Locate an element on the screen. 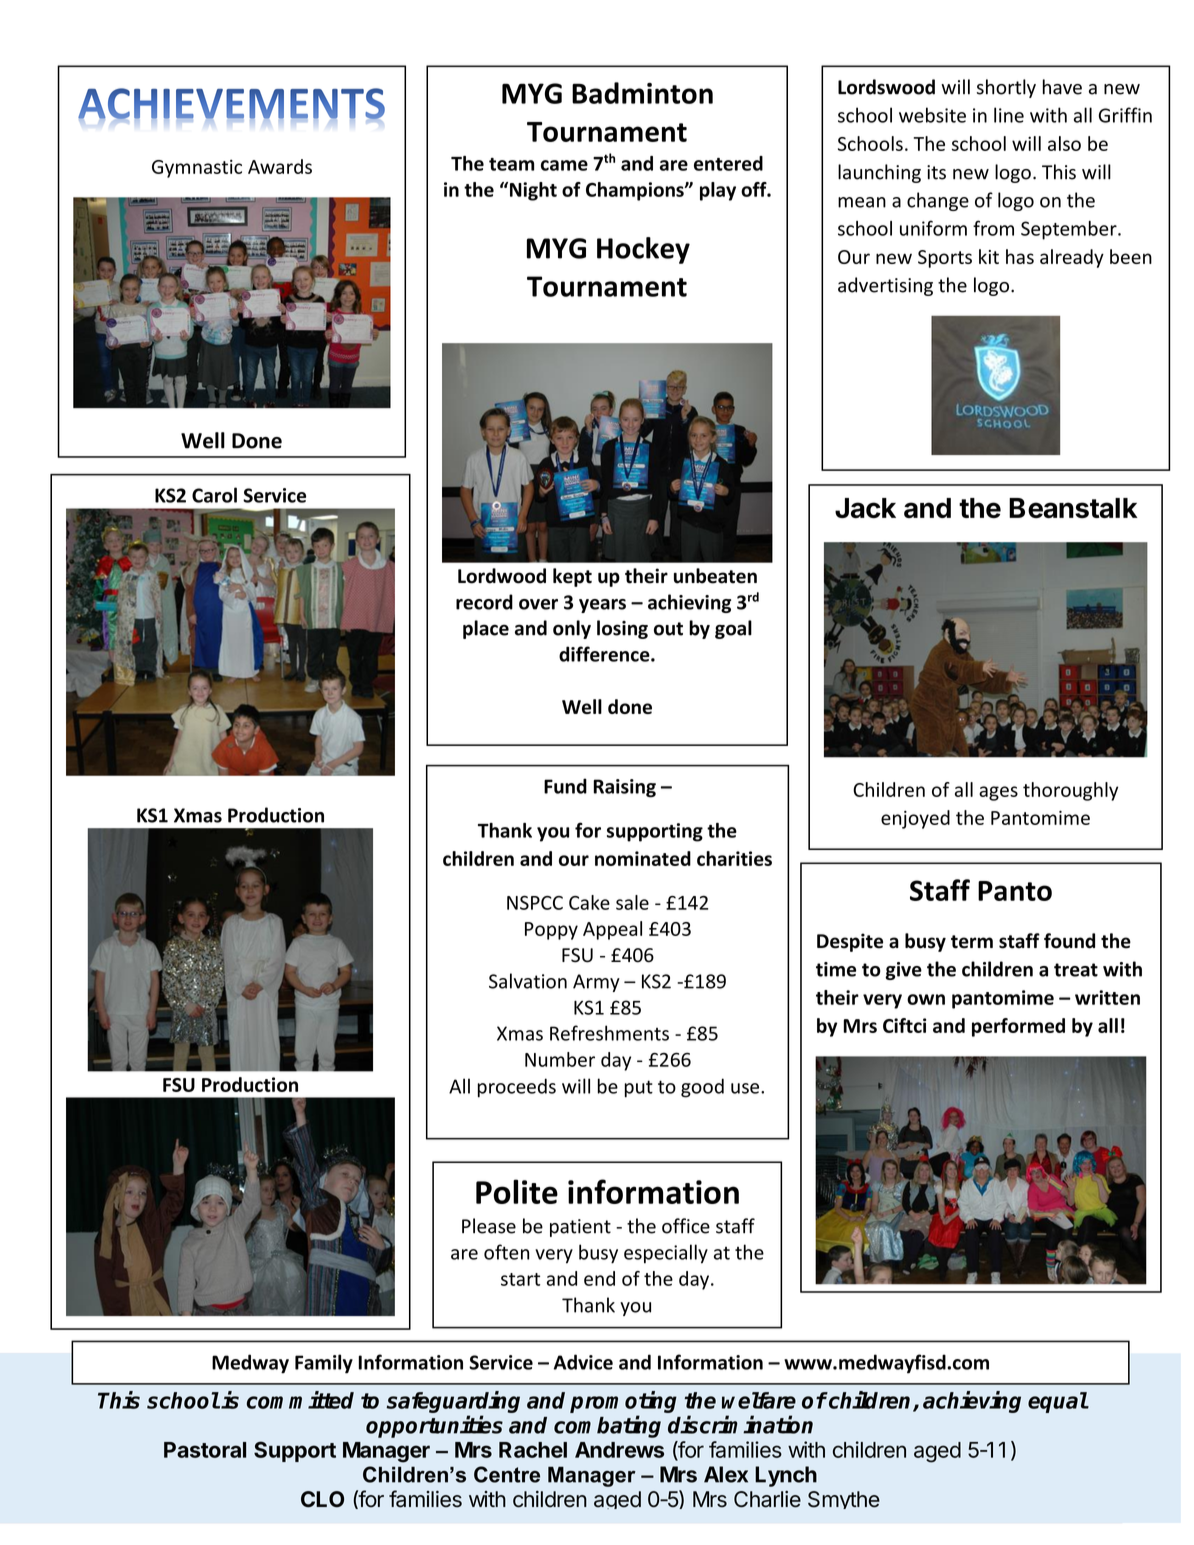  line is located at coordinates (1009, 115).
